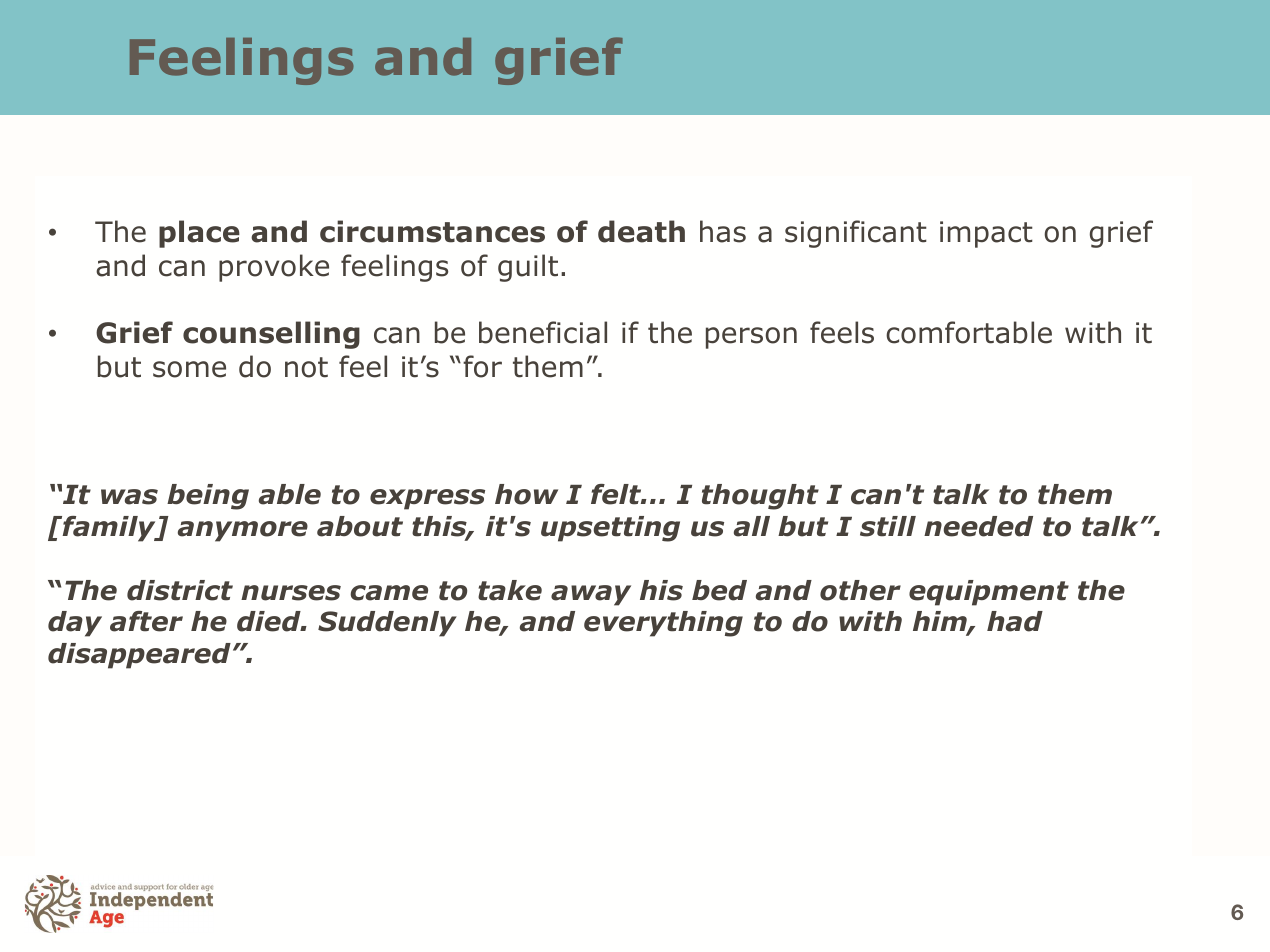 Image resolution: width=1270 pixels, height=952 pixels. I want to click on guilt, so click(528, 268).
